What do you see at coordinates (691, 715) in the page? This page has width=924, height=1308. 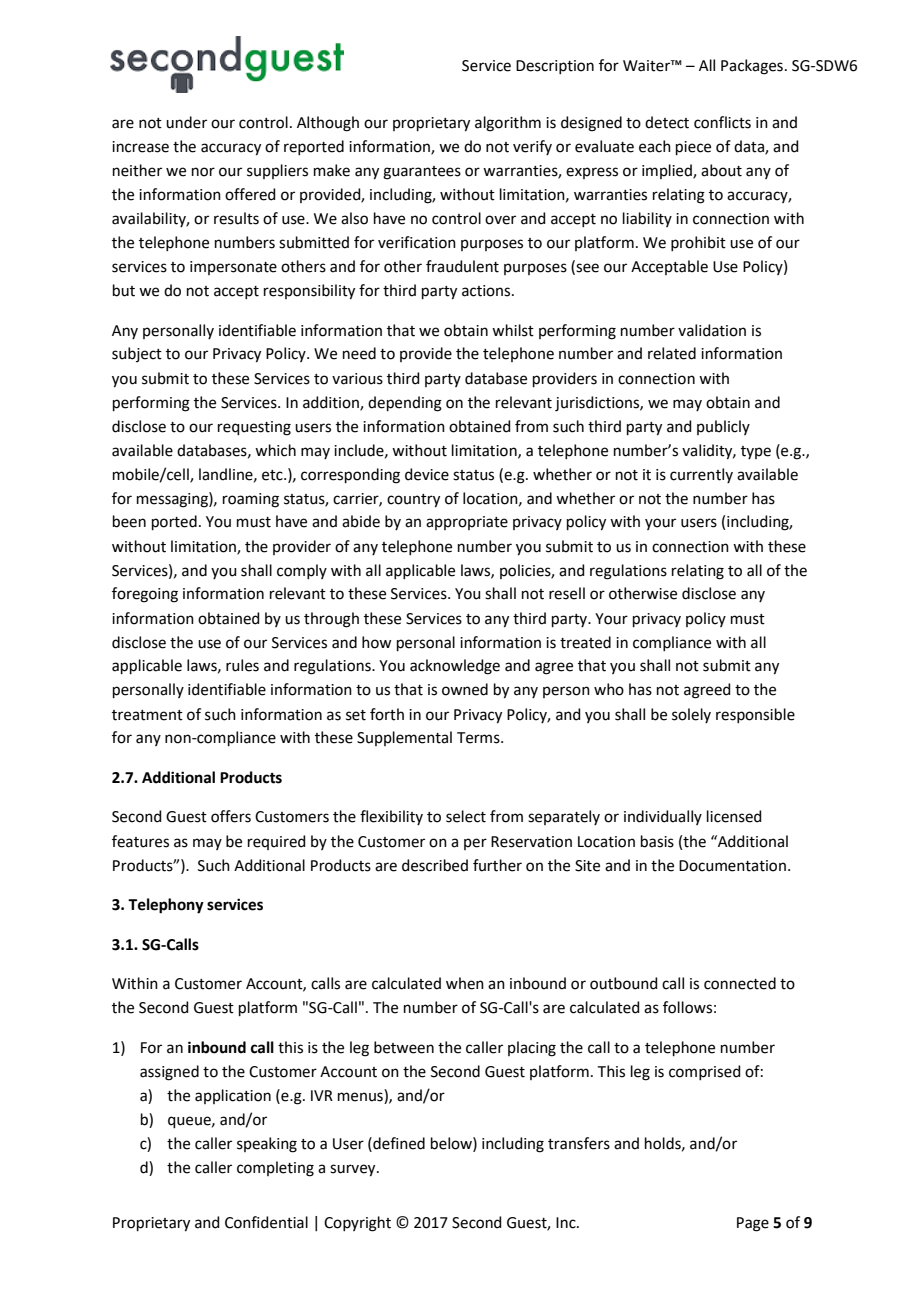 I see `solely` at bounding box center [691, 715].
